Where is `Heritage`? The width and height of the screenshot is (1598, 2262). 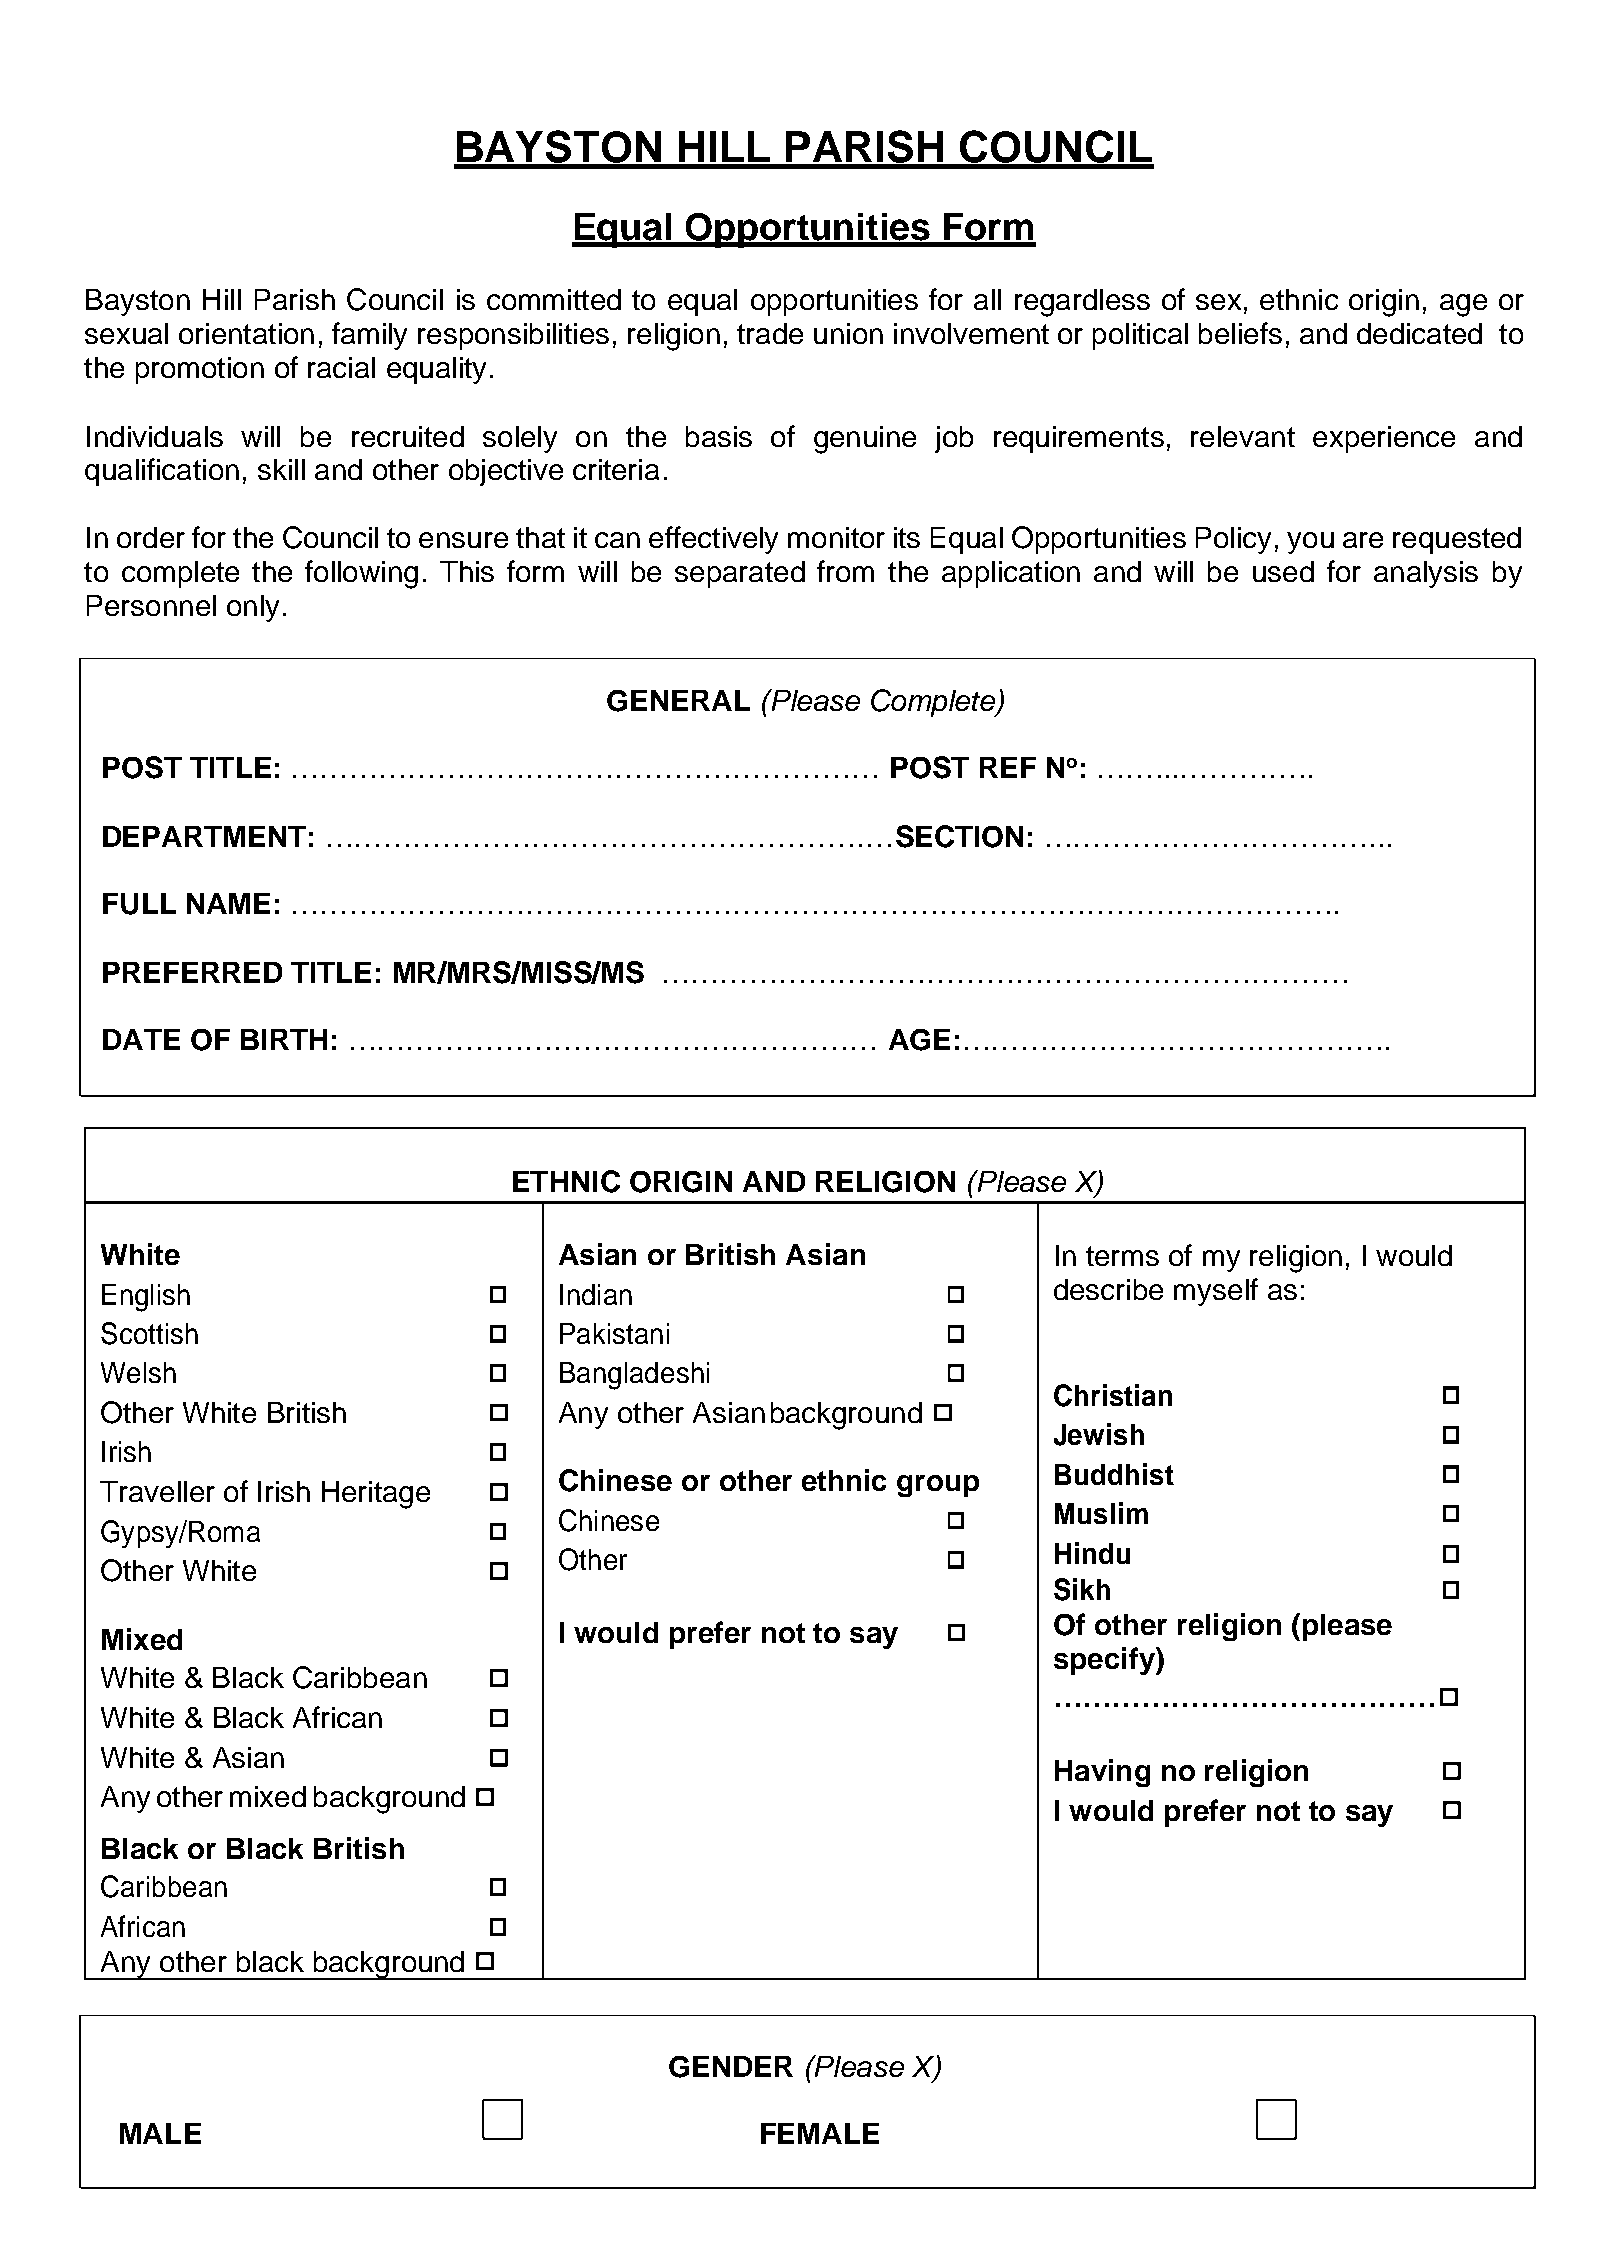 Heritage is located at coordinates (376, 1495).
